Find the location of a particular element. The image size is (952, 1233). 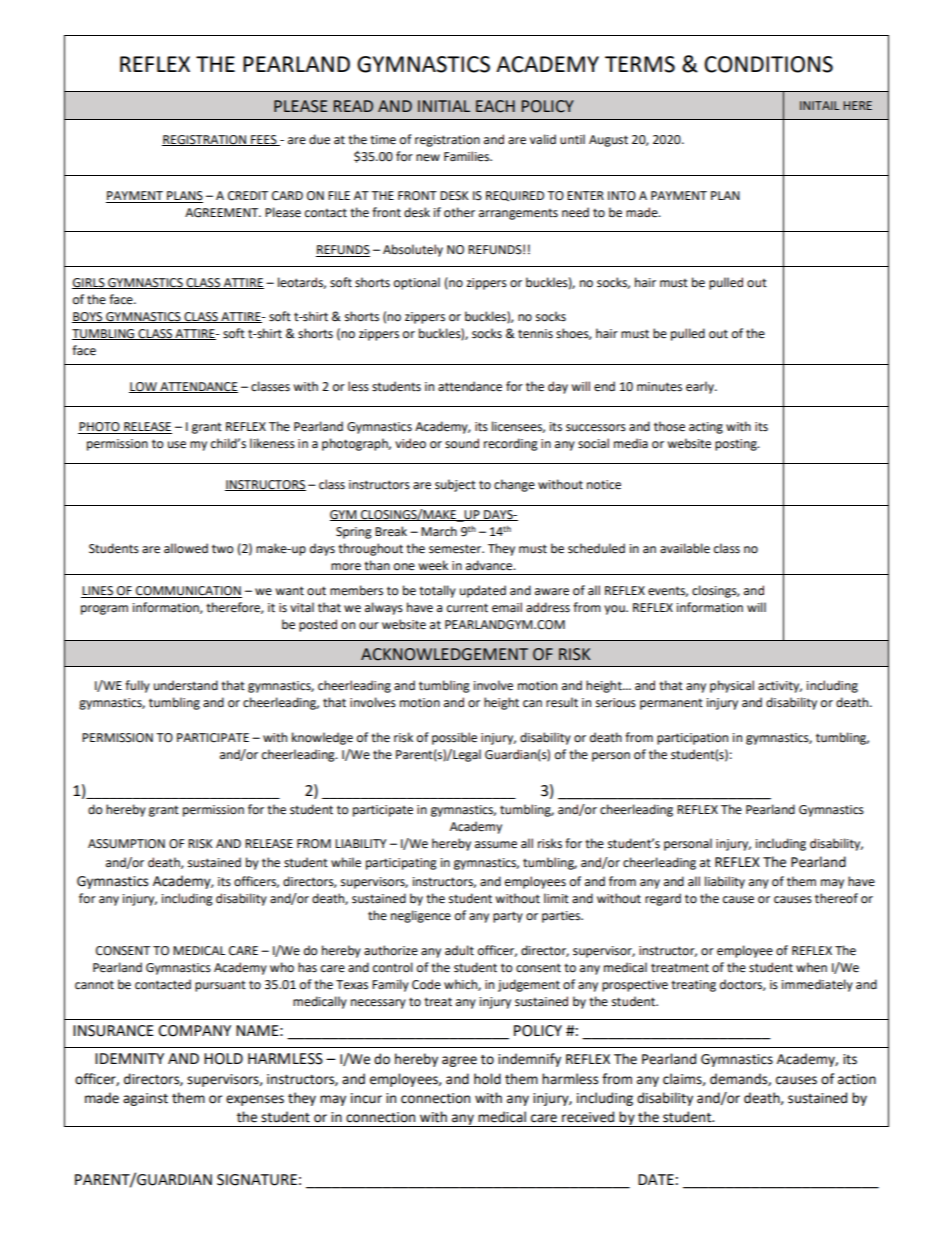

physical is located at coordinates (732, 686).
